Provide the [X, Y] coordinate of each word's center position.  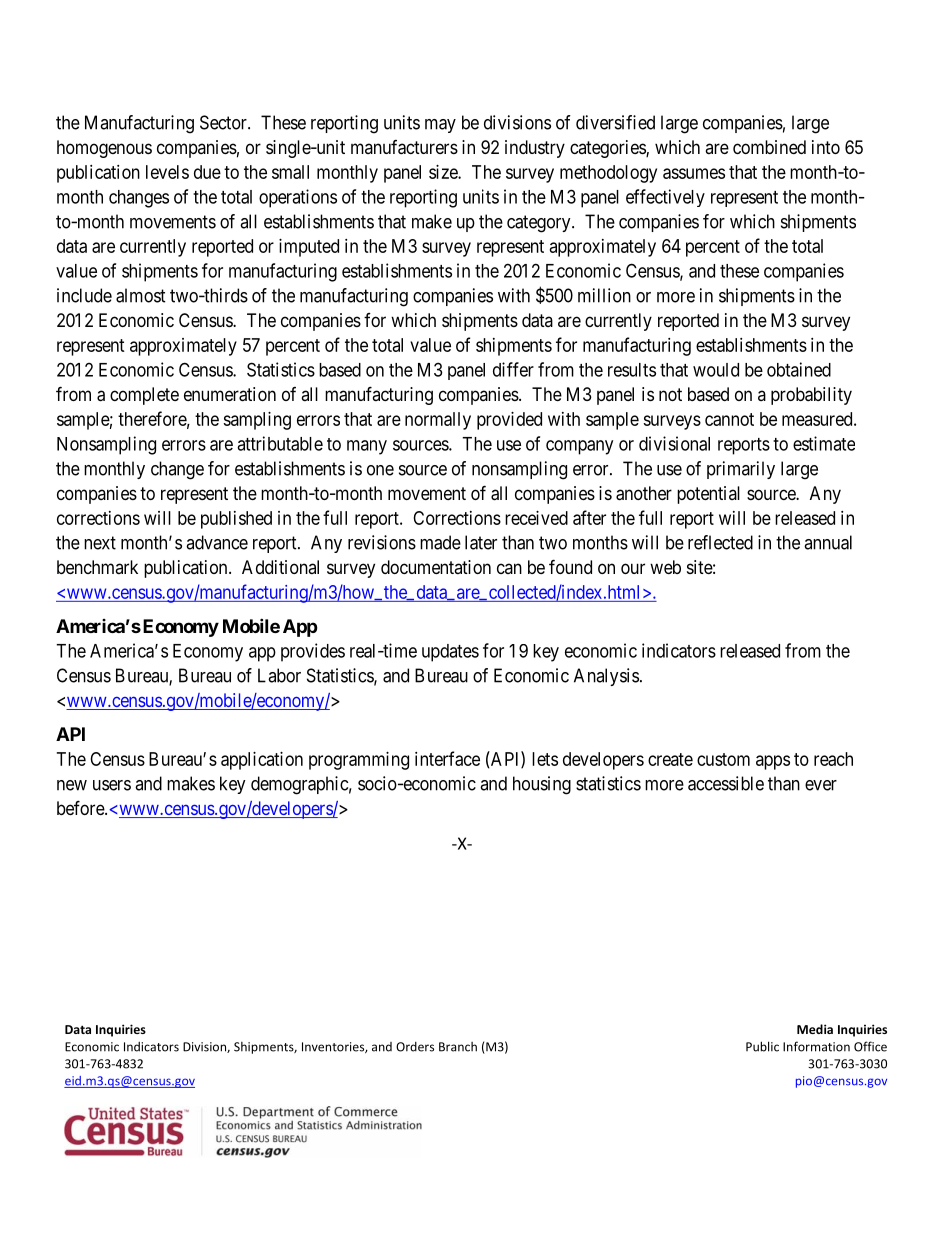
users [112, 785]
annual [828, 542]
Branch [458, 1047]
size [444, 172]
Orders [415, 1047]
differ [513, 369]
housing [542, 785]
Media [815, 1029]
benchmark [97, 567]
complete [144, 396]
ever [821, 785]
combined [769, 147]
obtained [799, 369]
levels [167, 172]
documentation [436, 567]
